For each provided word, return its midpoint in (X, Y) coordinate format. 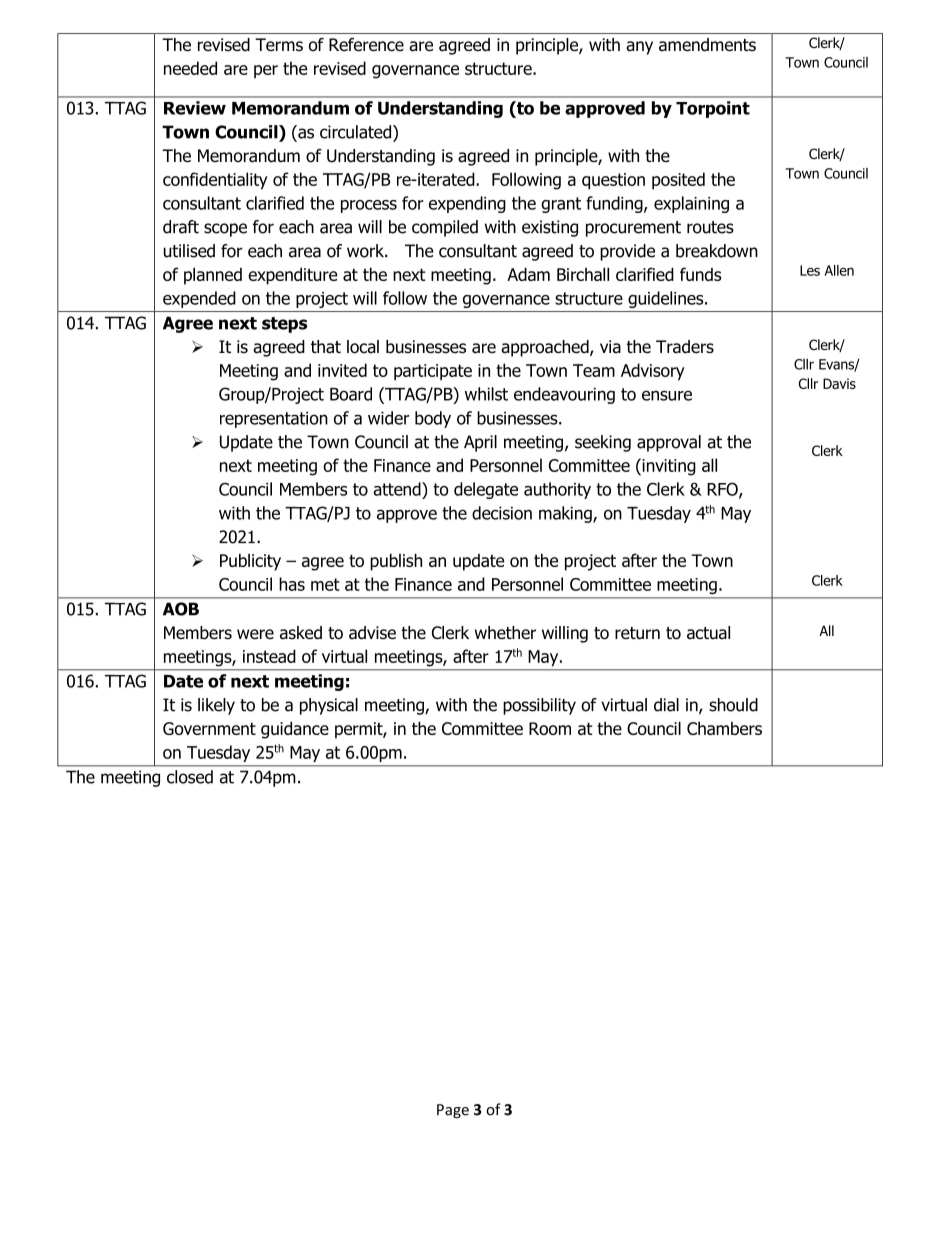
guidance (295, 730)
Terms (279, 45)
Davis (839, 383)
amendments (707, 45)
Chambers (724, 728)
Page (453, 1111)
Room (550, 728)
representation (274, 419)
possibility (539, 706)
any (639, 48)
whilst (486, 394)
